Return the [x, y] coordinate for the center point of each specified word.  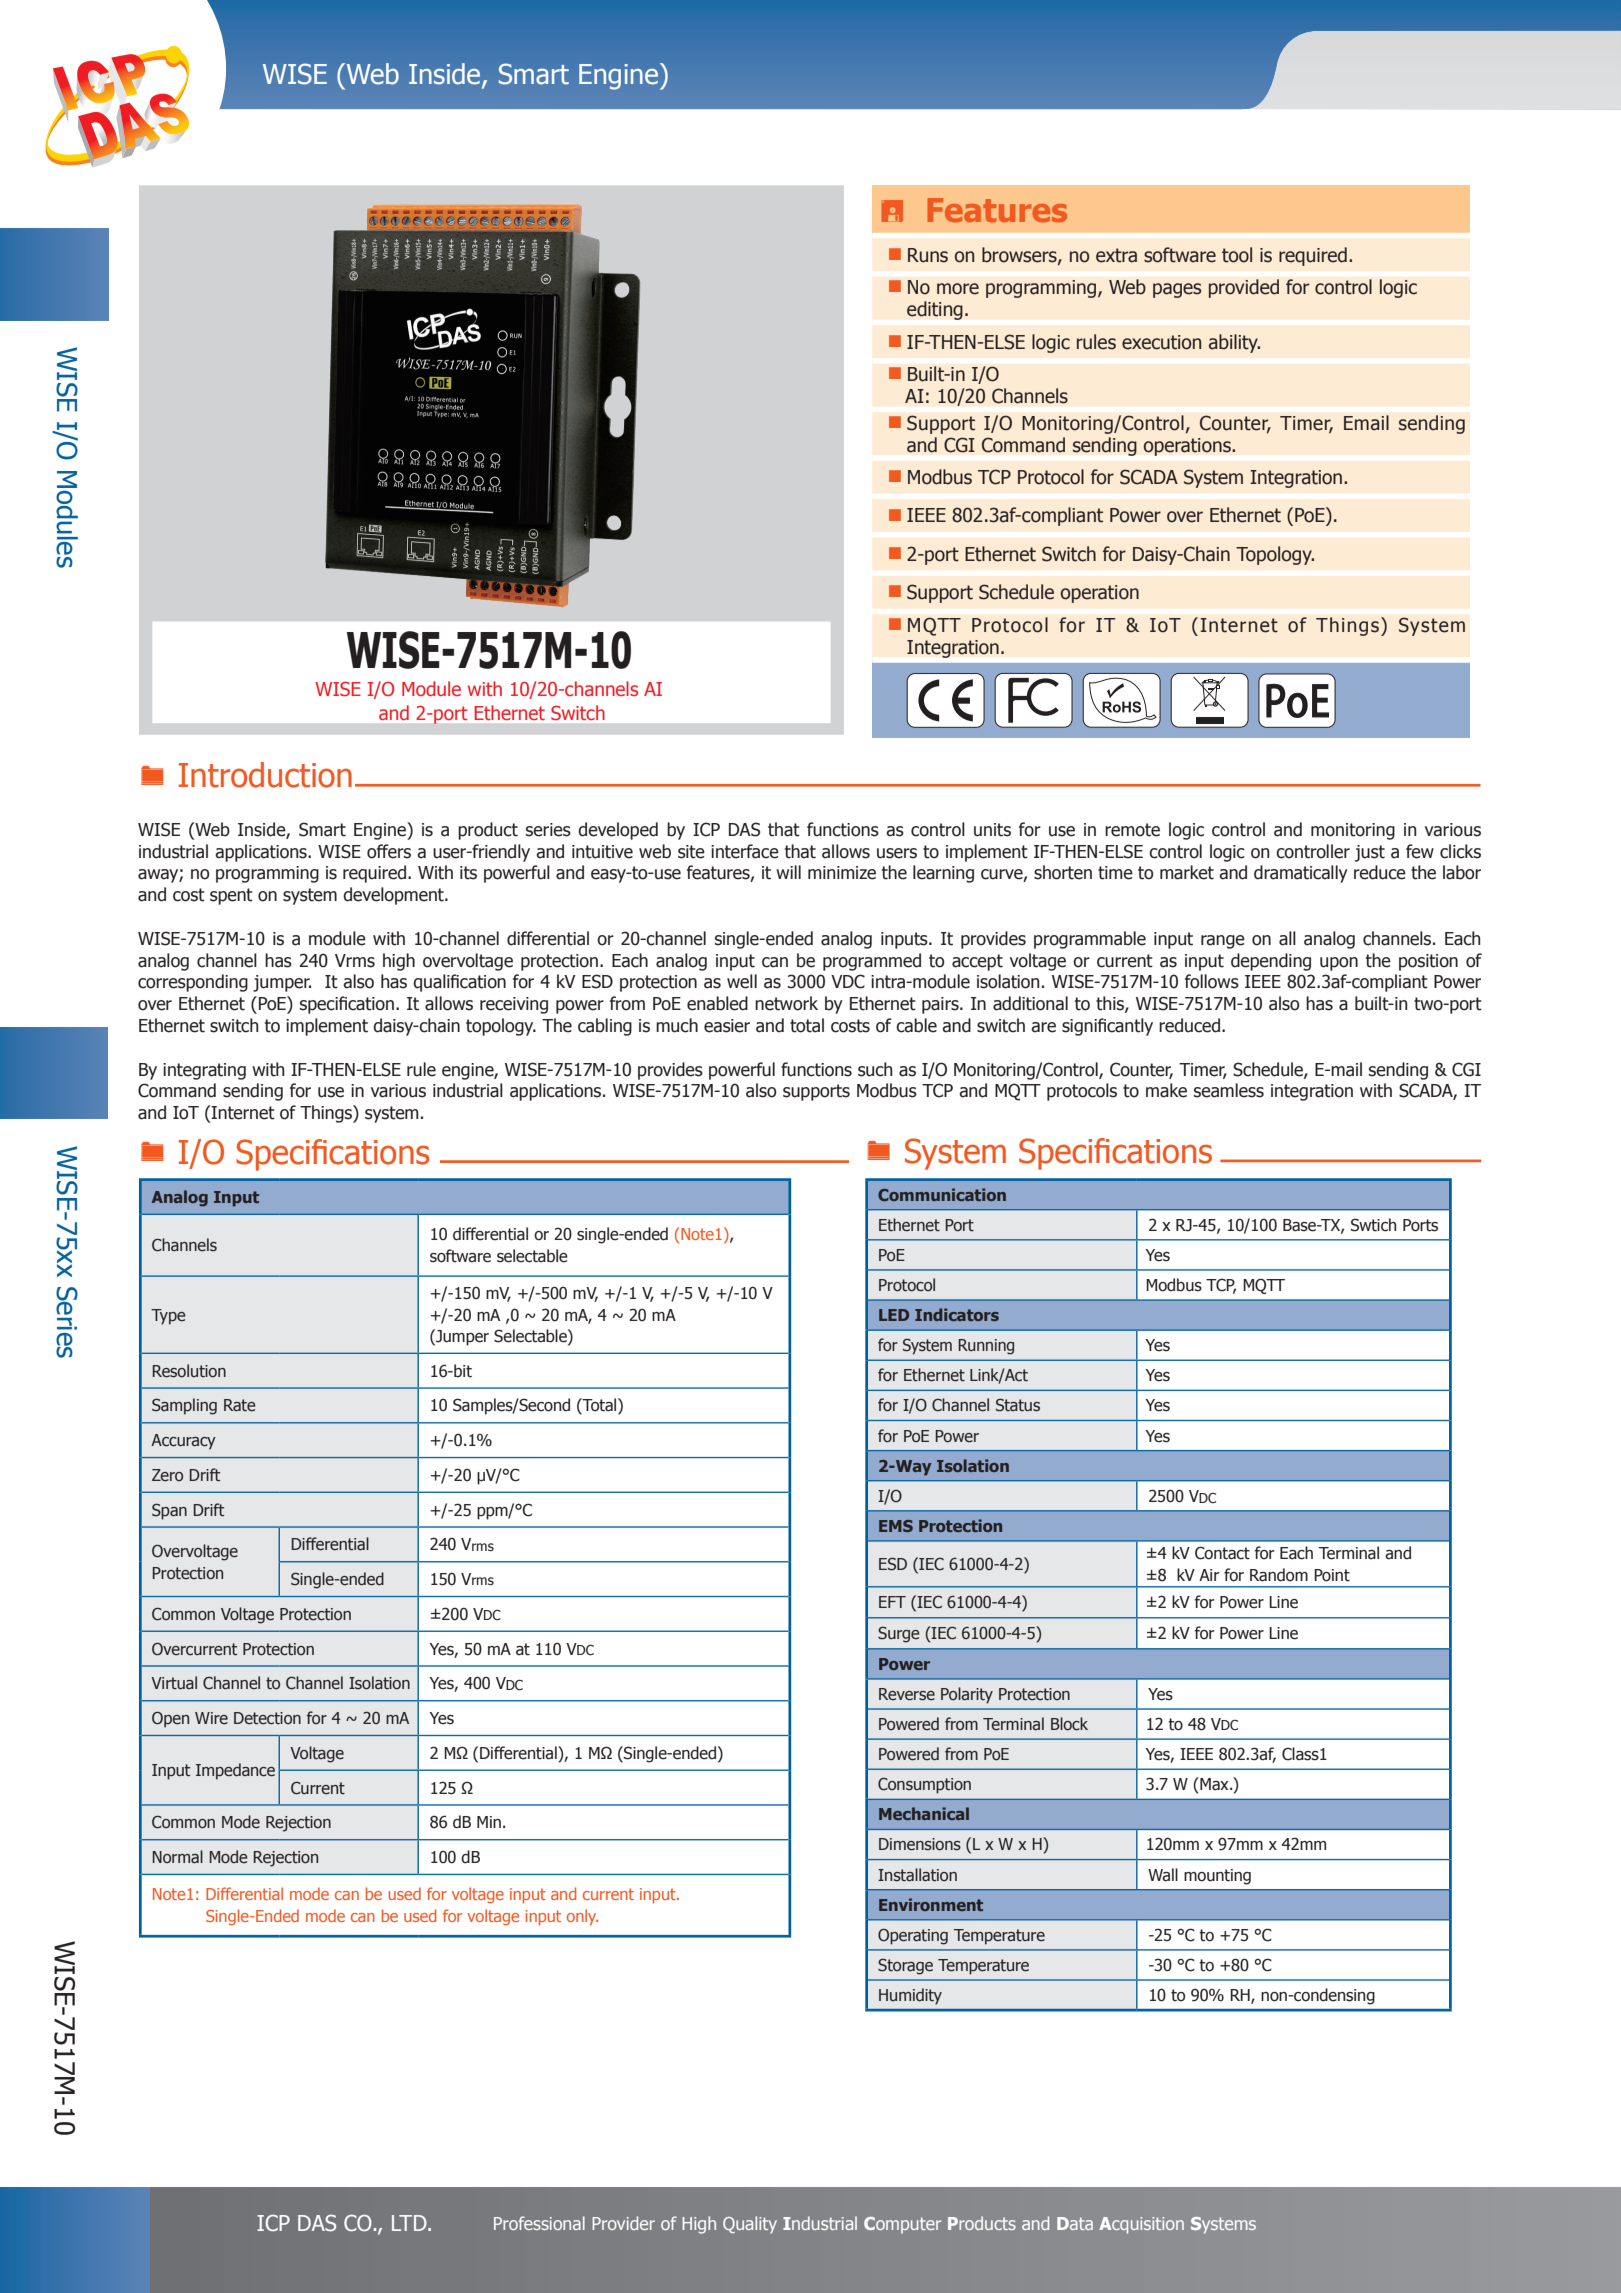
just [1370, 853]
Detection [267, 1718]
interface [745, 851]
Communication [942, 1194]
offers [389, 851]
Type [168, 1317]
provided [1244, 288]
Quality [750, 2225]
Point [1332, 1575]
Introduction [265, 775]
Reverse [907, 1694]
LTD [410, 2223]
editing [935, 310]
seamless [1229, 1090]
